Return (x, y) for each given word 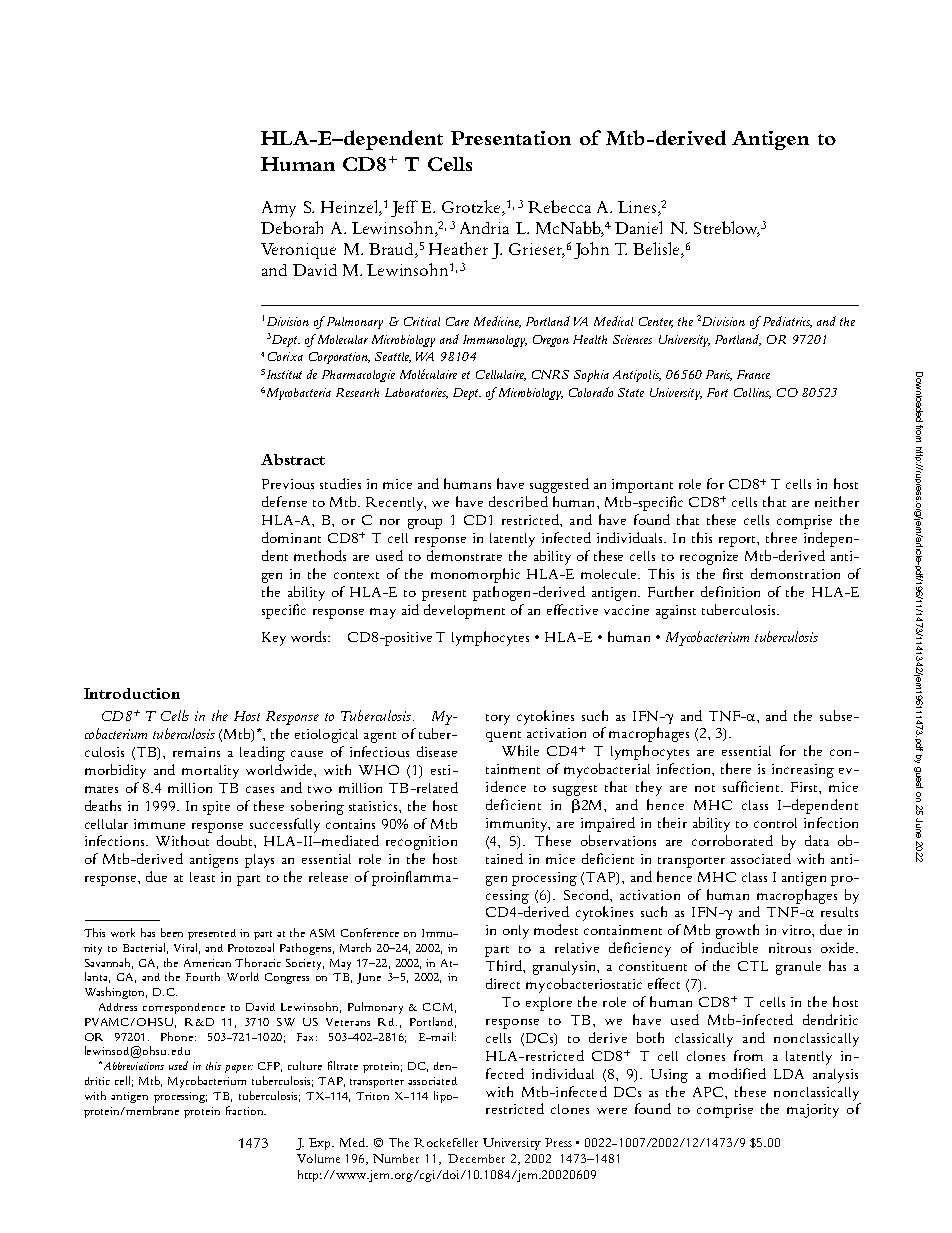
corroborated (732, 840)
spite (216, 808)
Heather (458, 248)
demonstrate (464, 555)
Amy (279, 209)
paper (239, 1069)
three (781, 537)
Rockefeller (446, 1142)
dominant (291, 537)
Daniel (638, 227)
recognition (421, 843)
